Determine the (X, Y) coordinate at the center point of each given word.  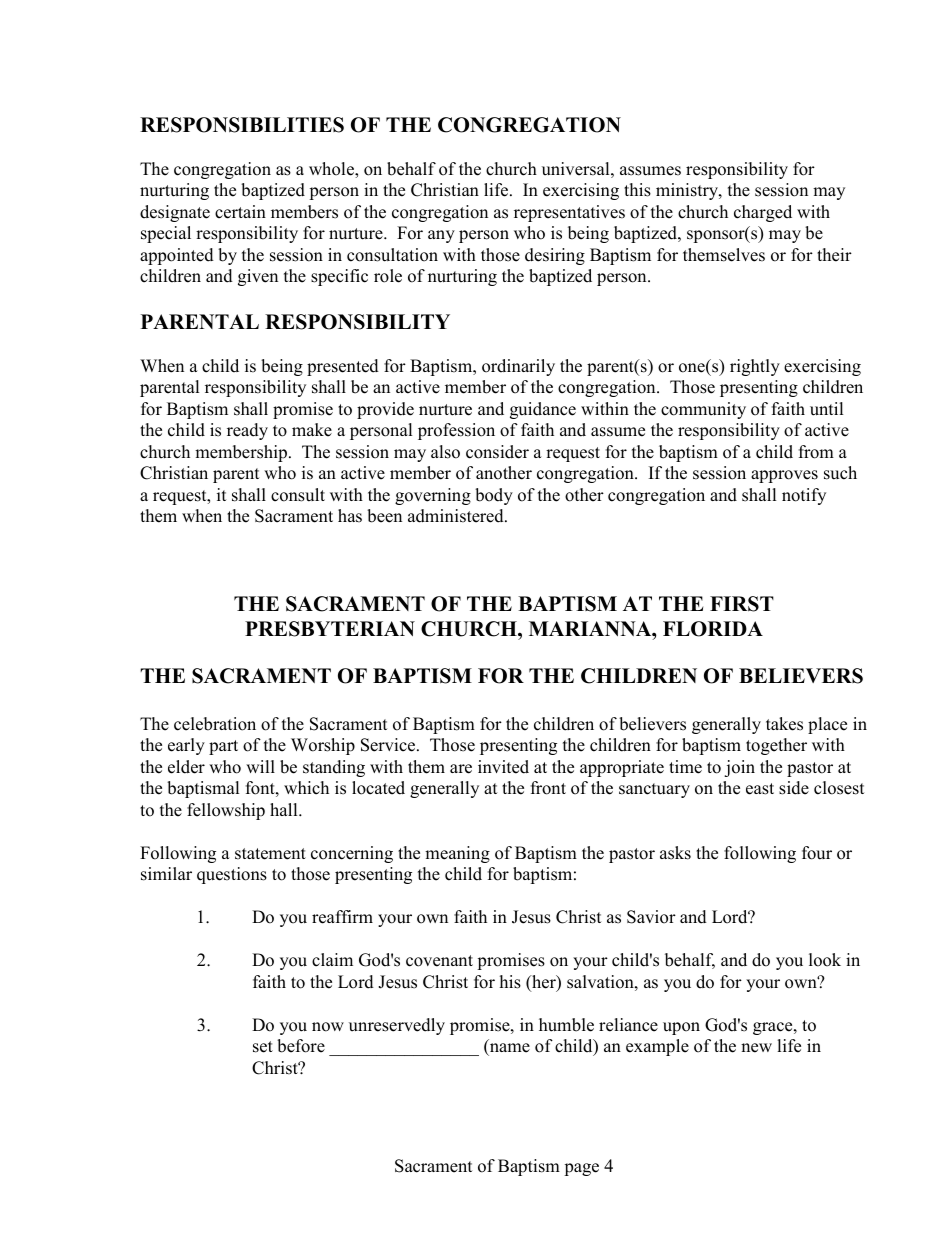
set (263, 1047)
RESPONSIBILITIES (242, 125)
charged (763, 213)
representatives (569, 213)
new (756, 1048)
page (581, 1169)
